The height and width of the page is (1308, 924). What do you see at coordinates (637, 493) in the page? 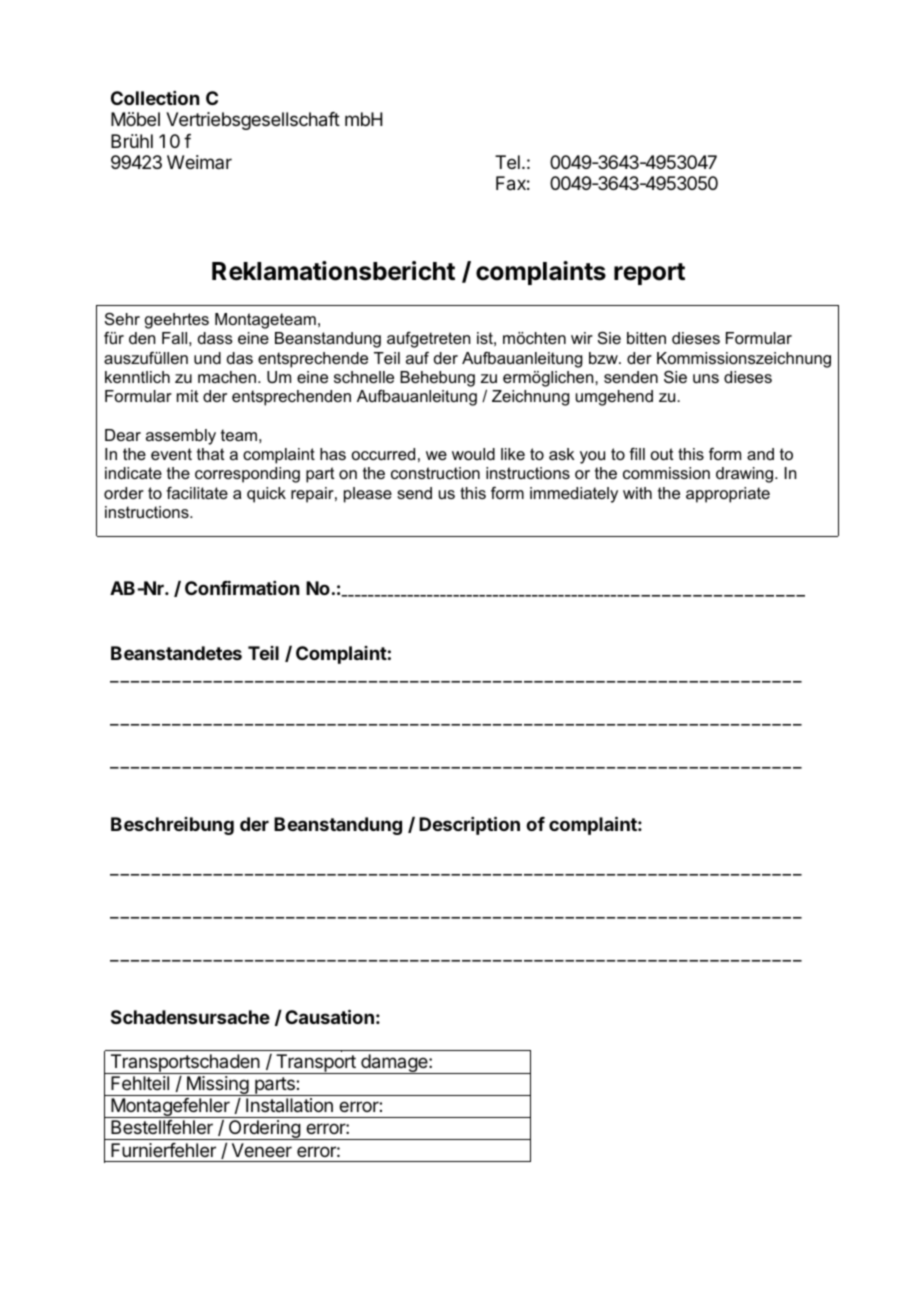
I see `with` at bounding box center [637, 493].
